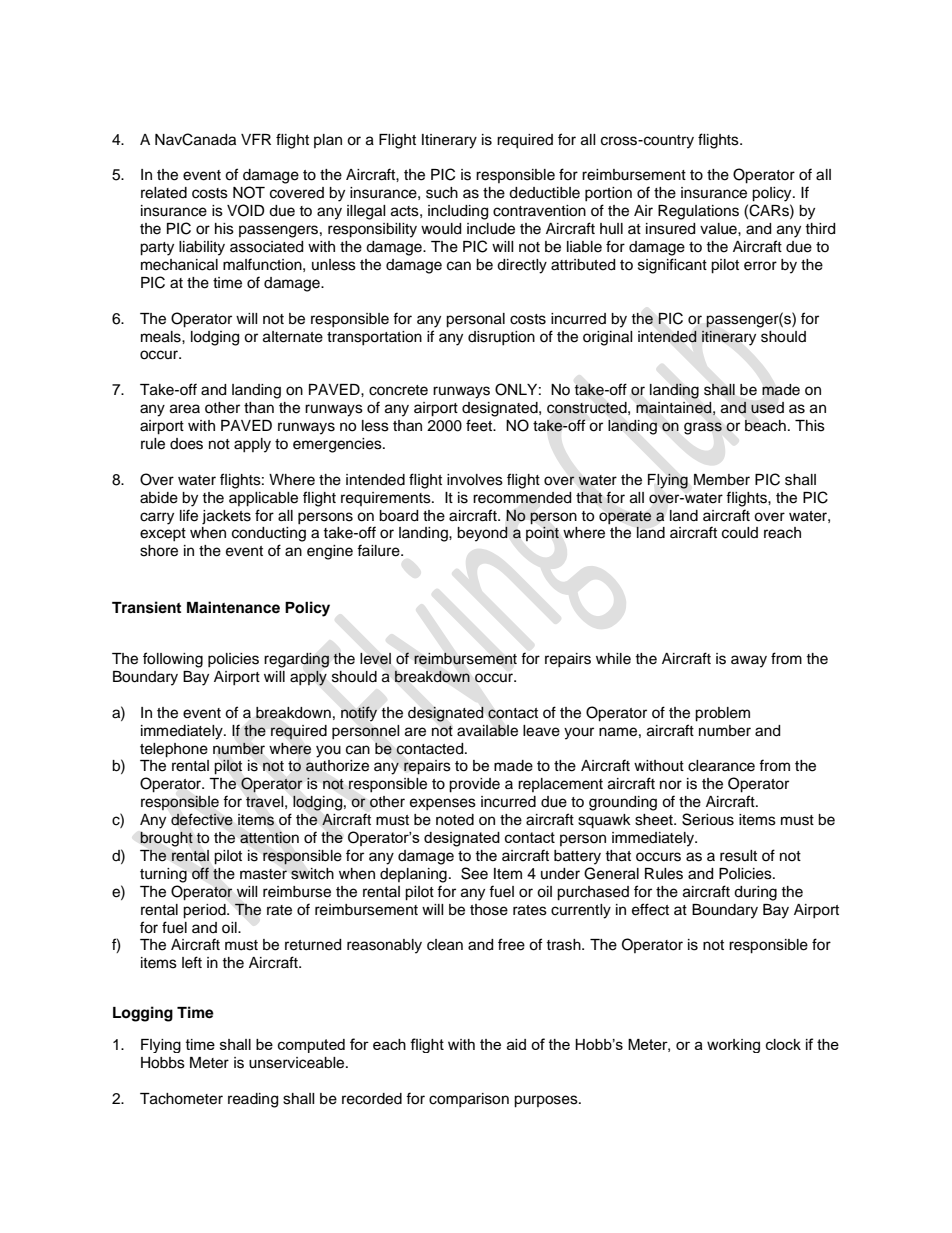 The image size is (952, 1233). Describe the element at coordinates (480, 425) in the screenshot. I see `feet` at that location.
